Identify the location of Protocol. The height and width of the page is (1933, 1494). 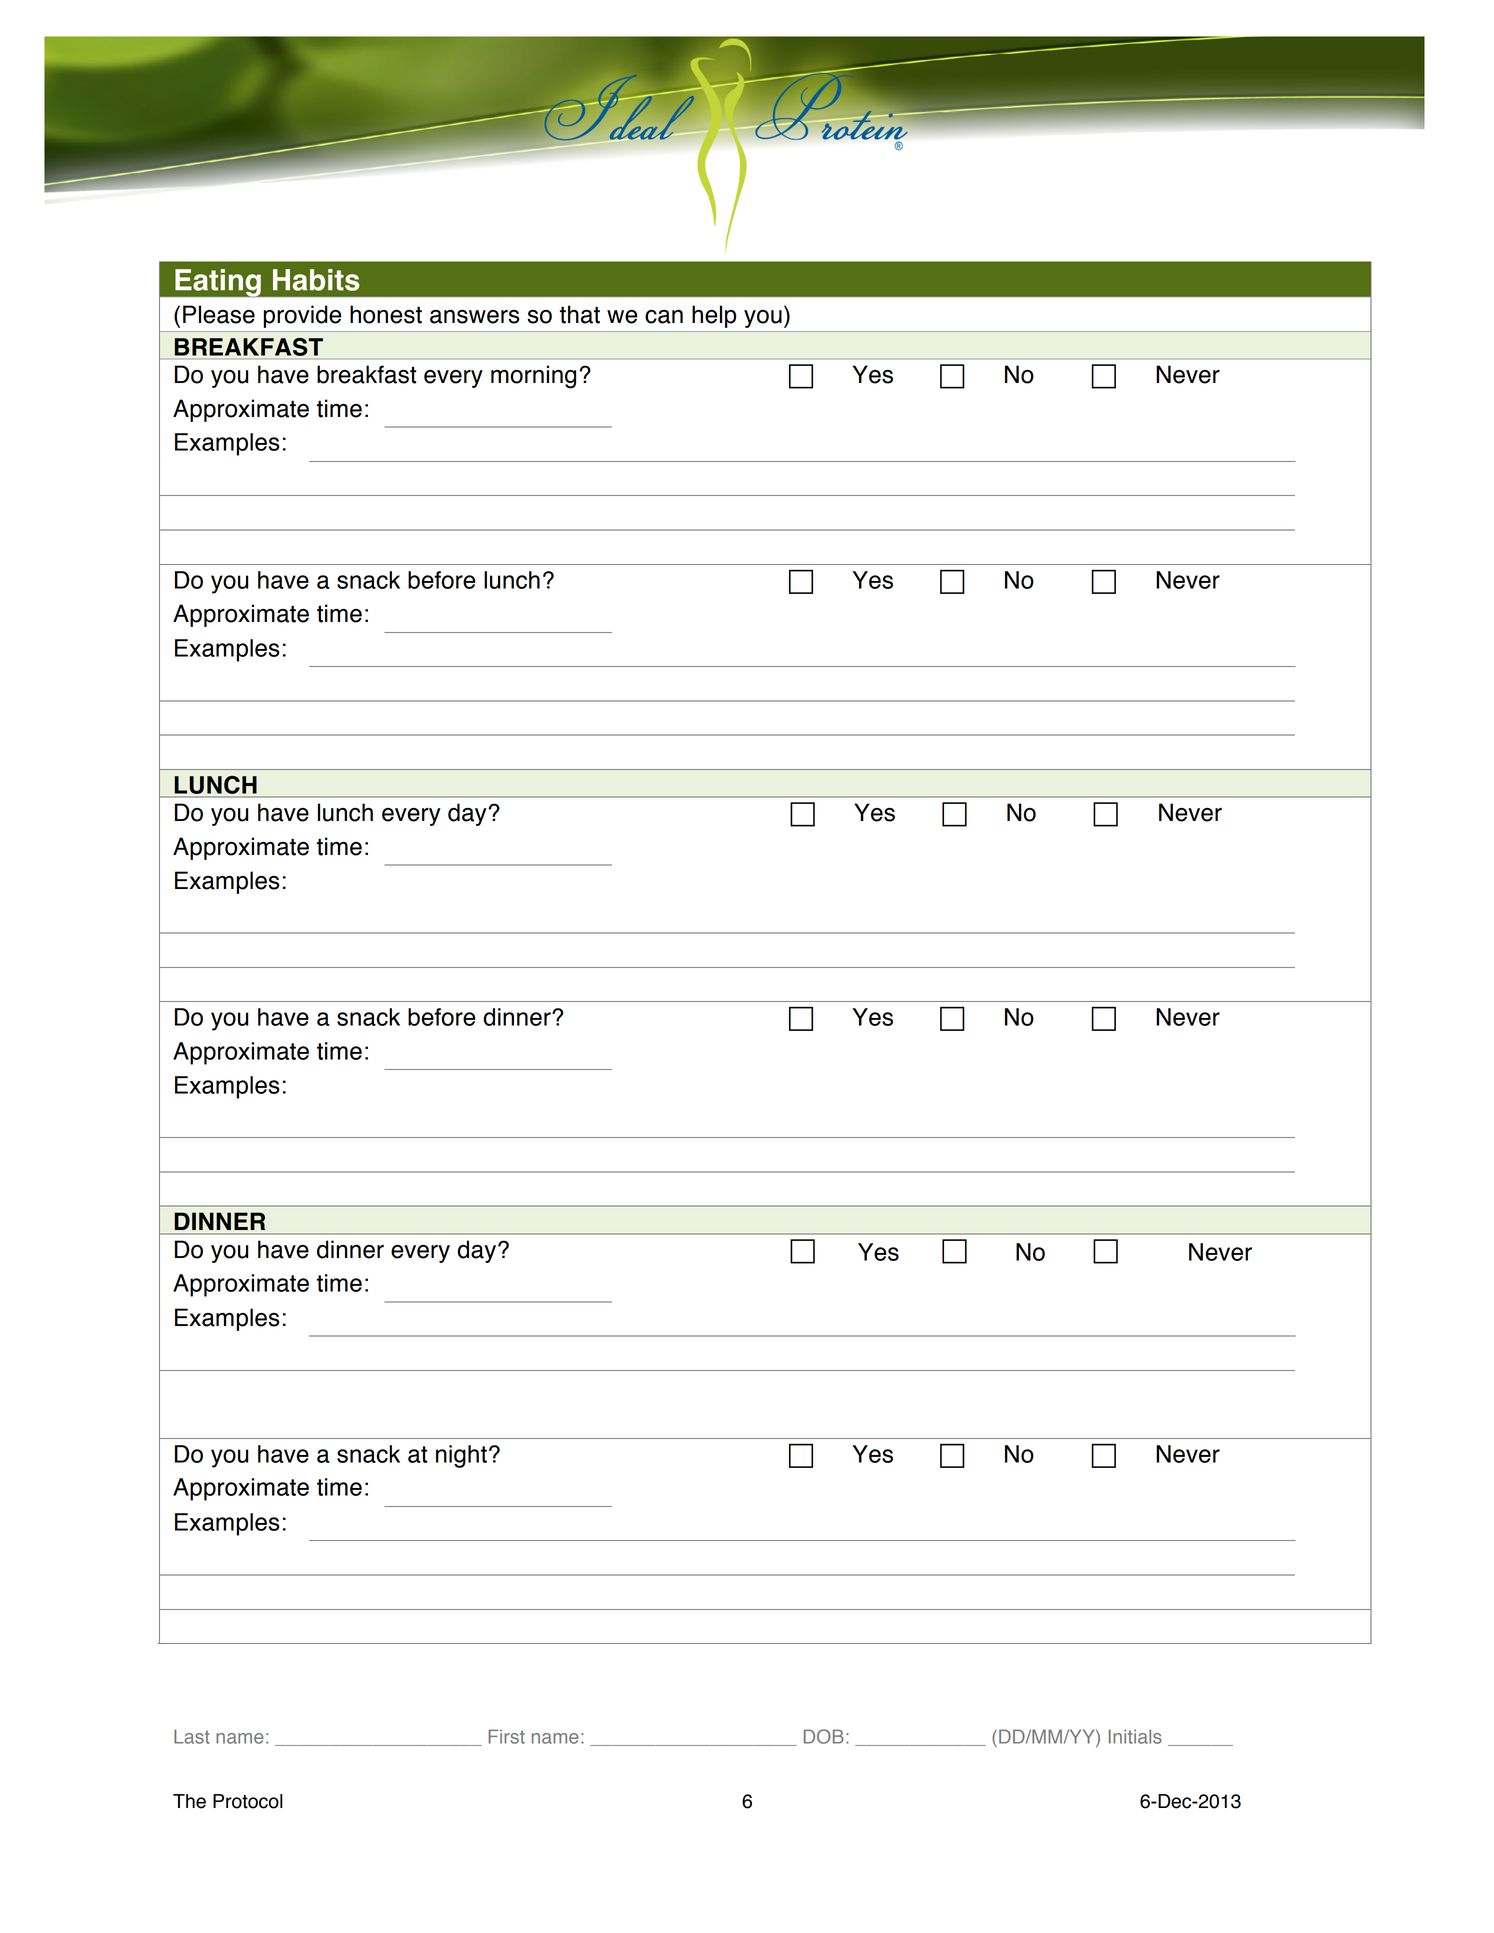
(248, 1801).
